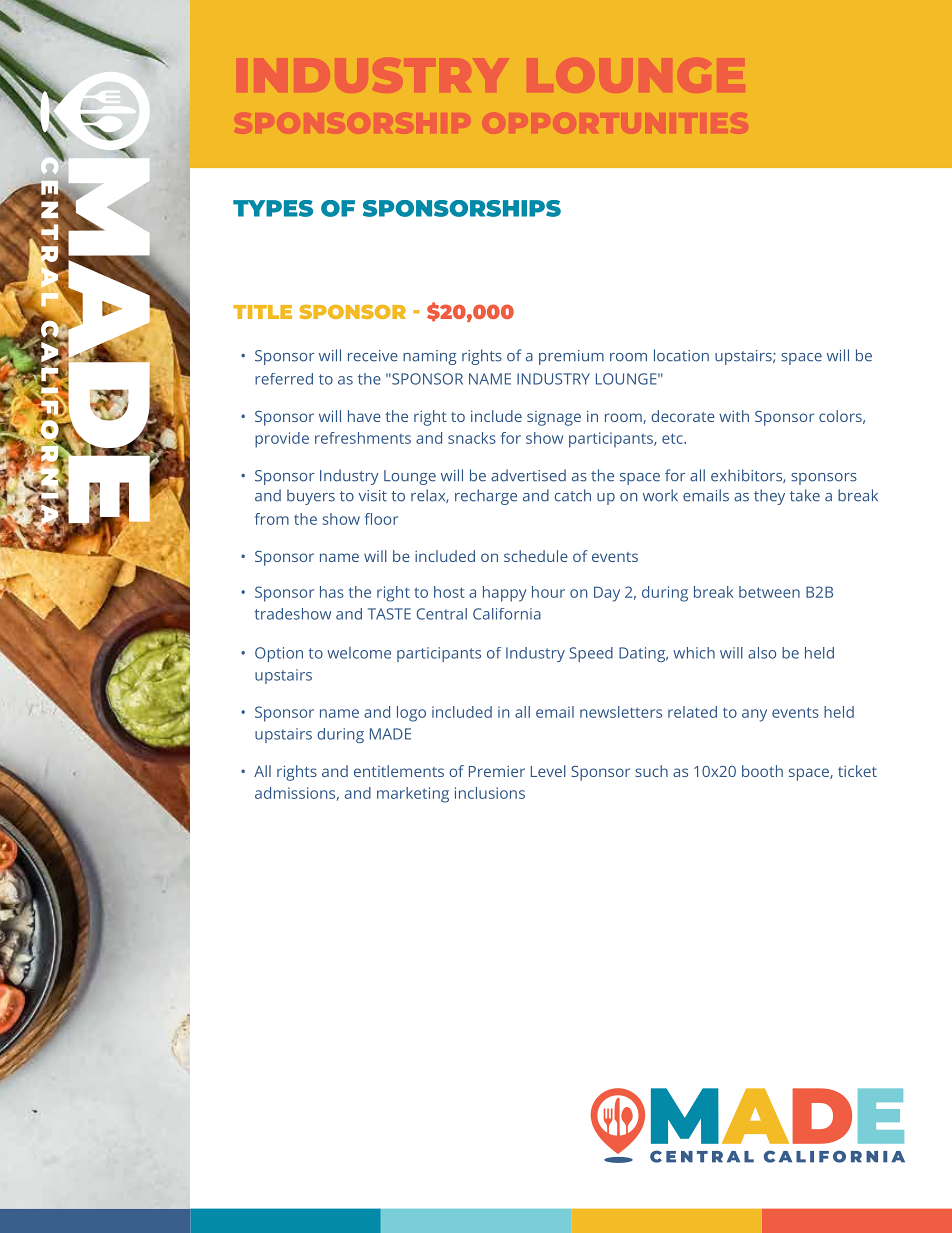 This image has width=952, height=1233. I want to click on buyers, so click(311, 497).
